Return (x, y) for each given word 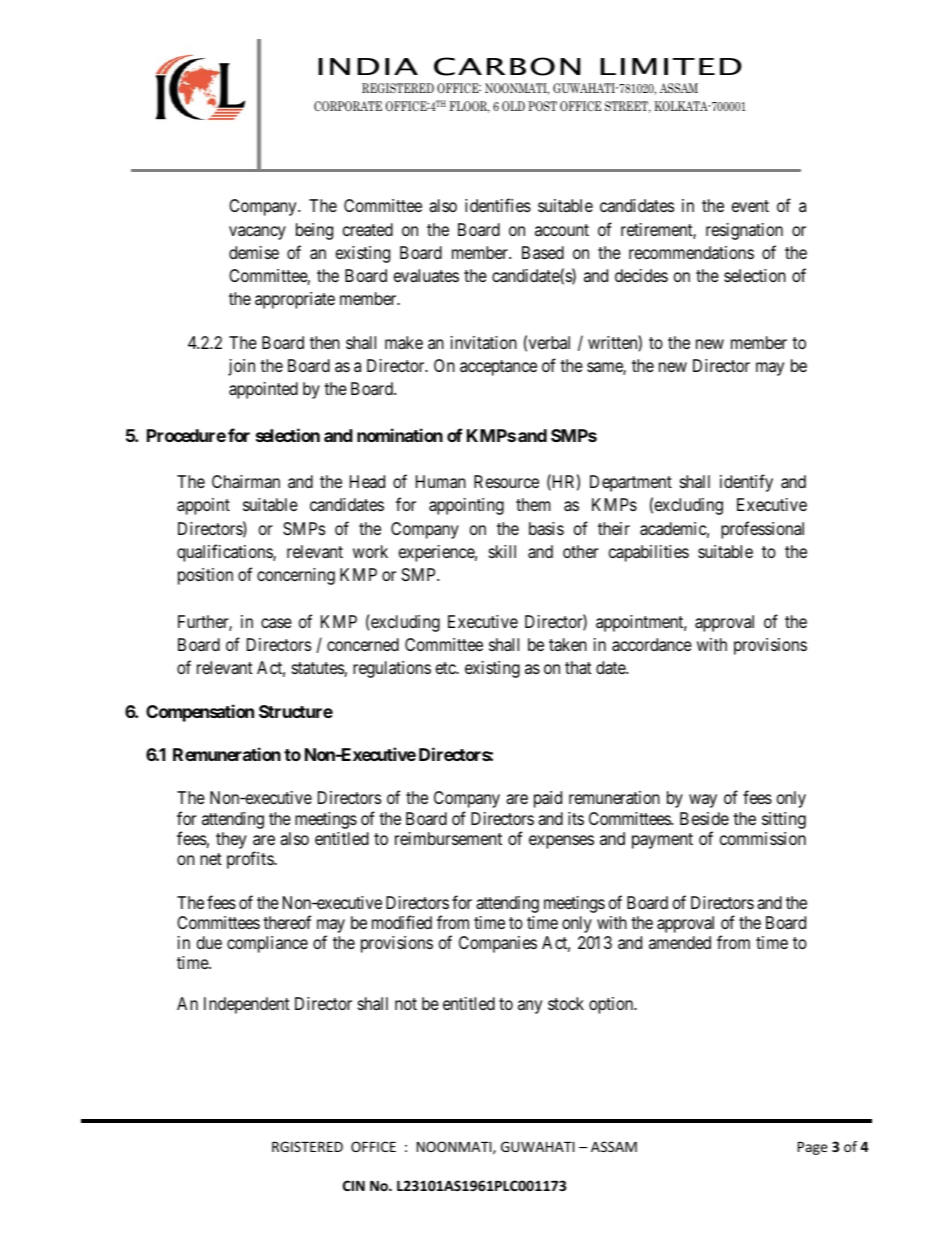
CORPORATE (348, 106)
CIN (354, 1185)
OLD (513, 106)
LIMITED (671, 66)
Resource (506, 481)
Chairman (246, 482)
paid (548, 799)
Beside (704, 818)
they (231, 840)
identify (746, 483)
